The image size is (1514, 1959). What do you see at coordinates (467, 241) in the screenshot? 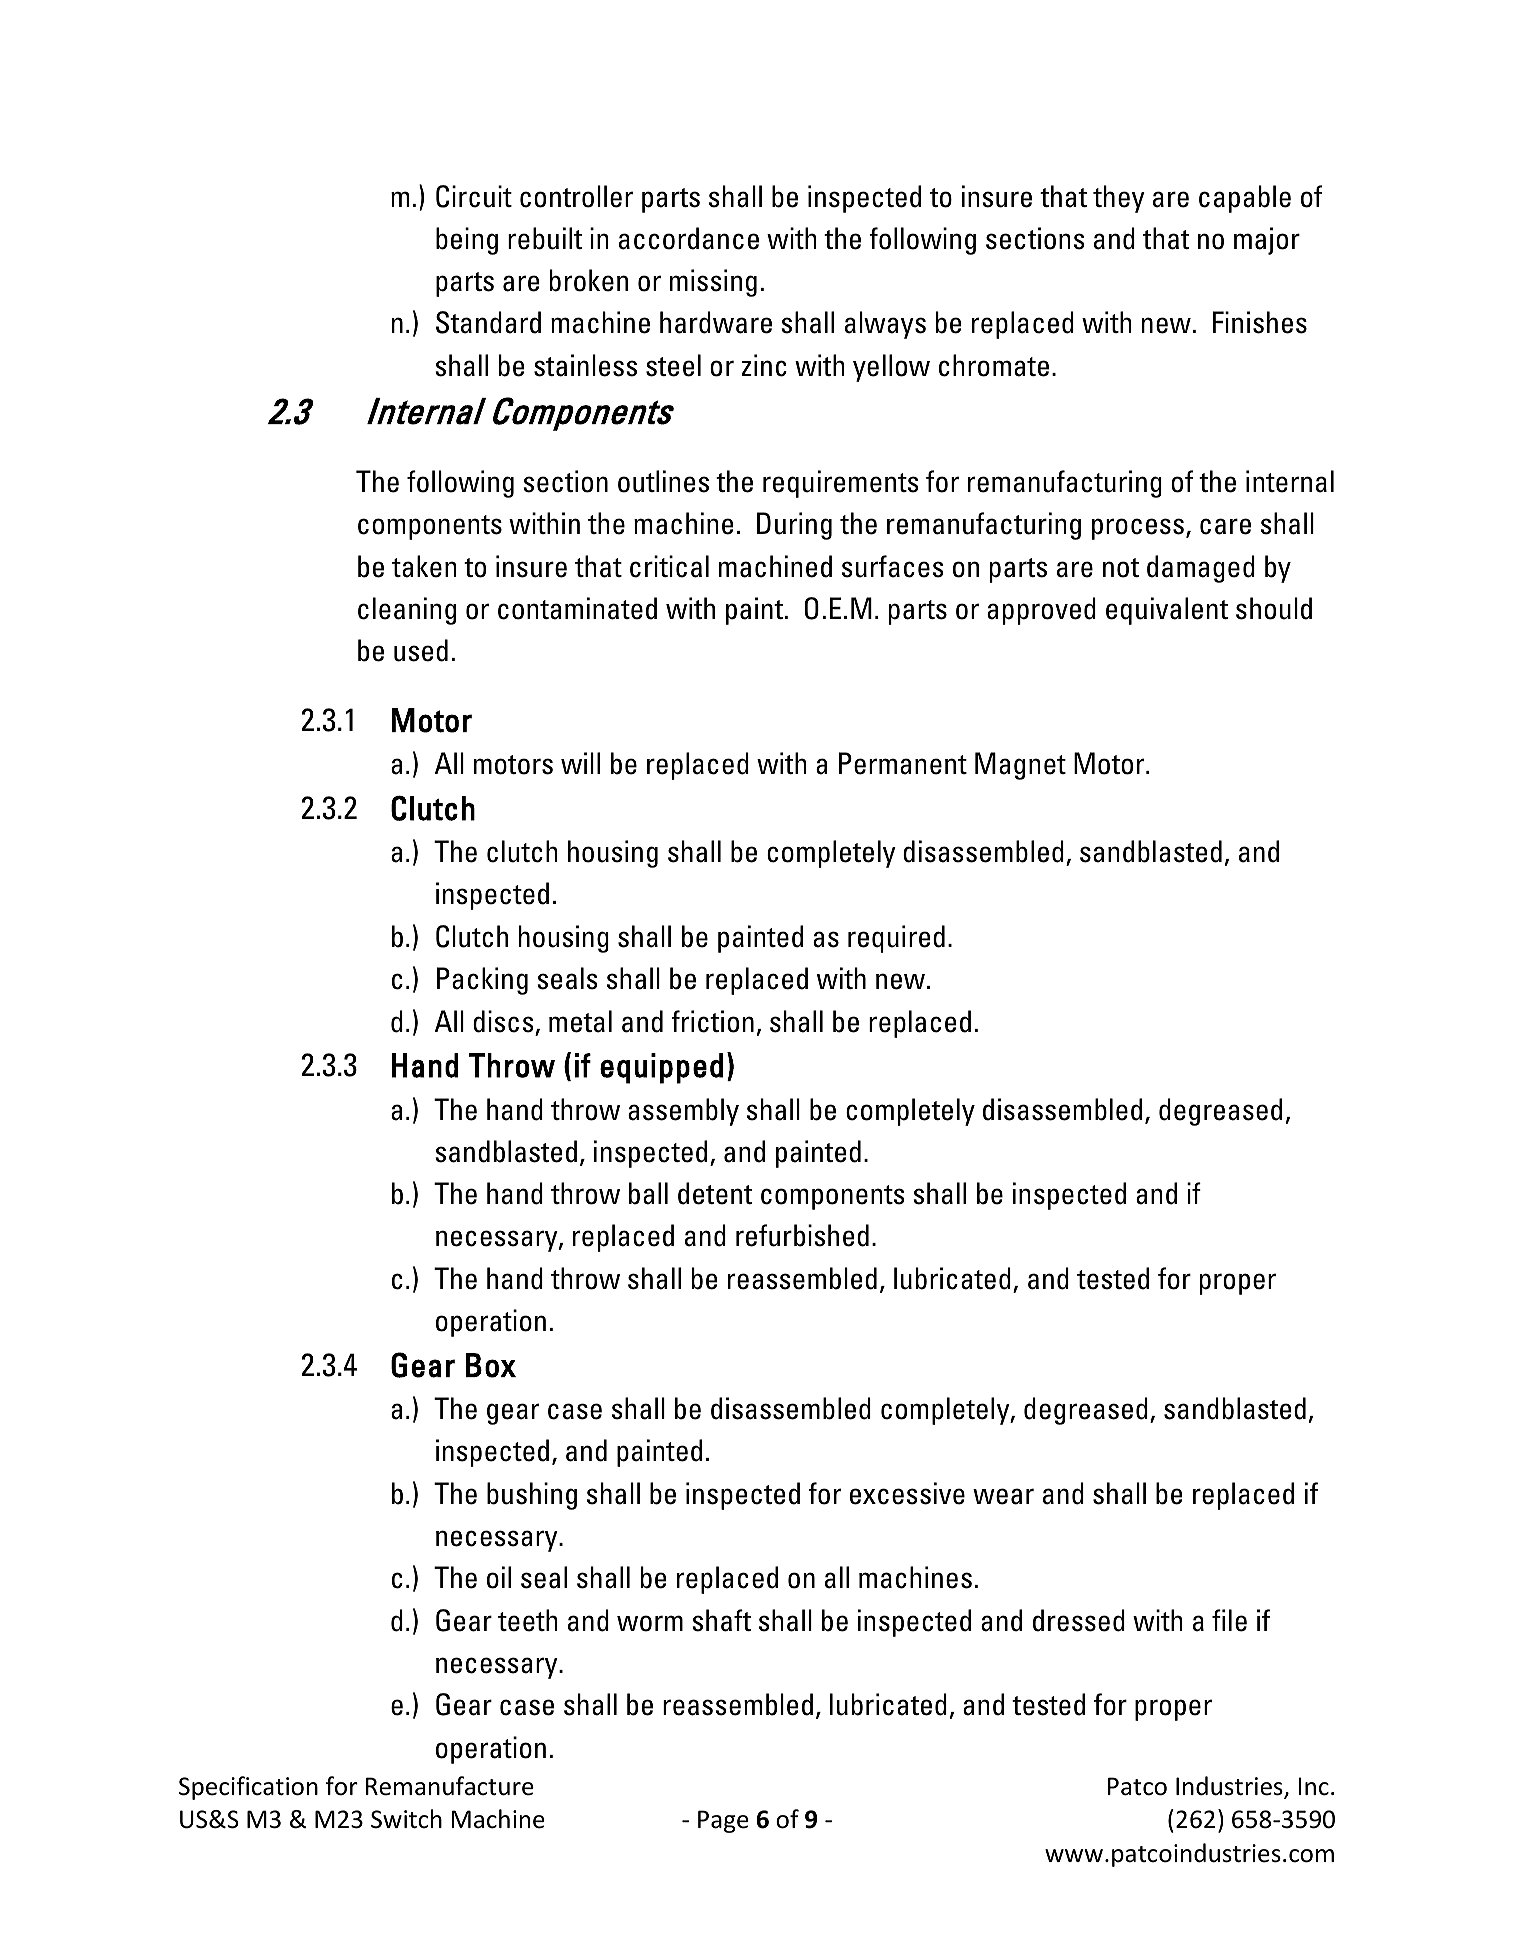
I see `being` at bounding box center [467, 241].
